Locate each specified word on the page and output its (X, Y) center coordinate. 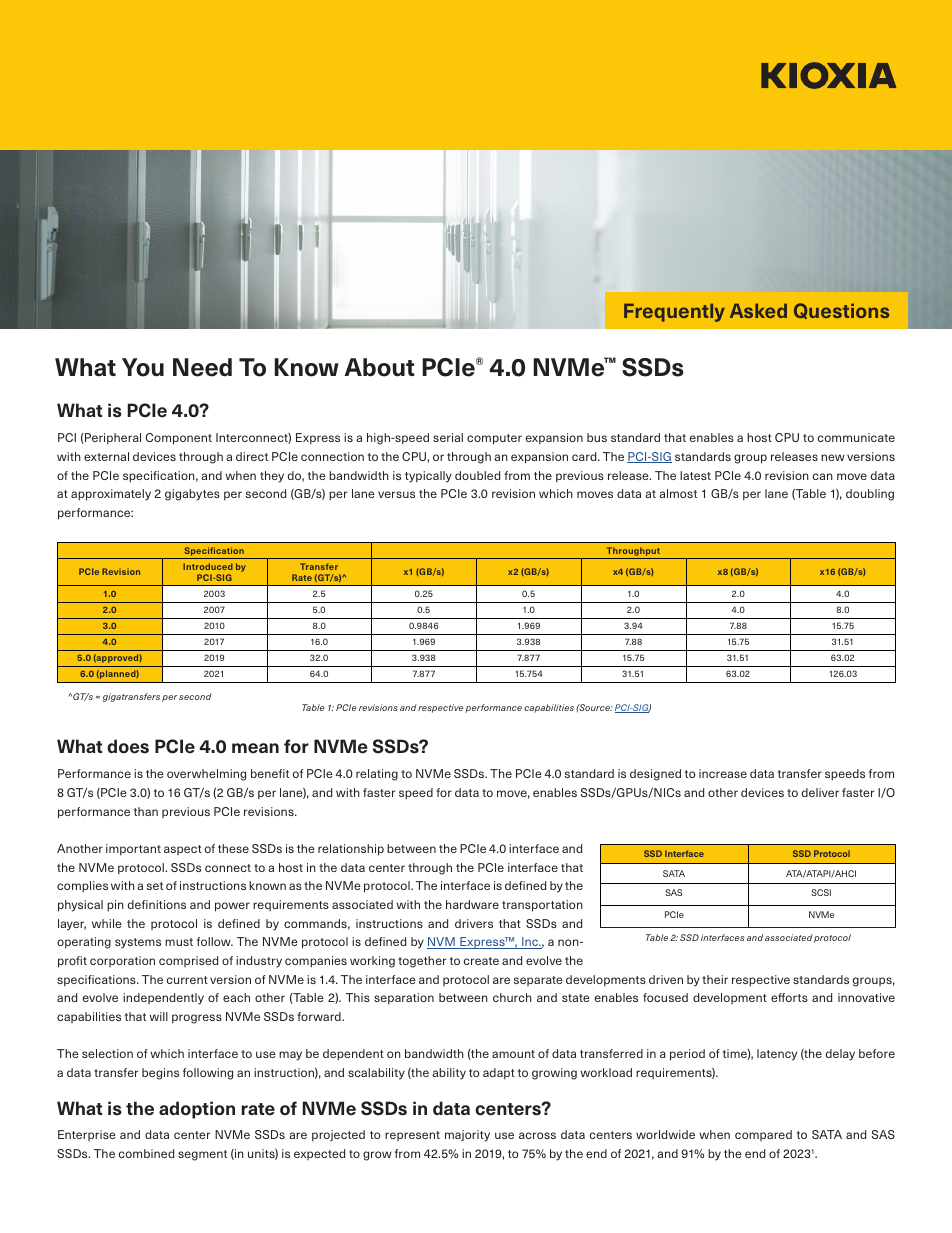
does (128, 746)
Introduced (208, 566)
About (379, 367)
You (143, 367)
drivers (474, 923)
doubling (870, 495)
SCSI (821, 892)
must (179, 942)
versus (396, 494)
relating (377, 775)
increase (723, 773)
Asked (758, 310)
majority (467, 1136)
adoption (197, 1110)
